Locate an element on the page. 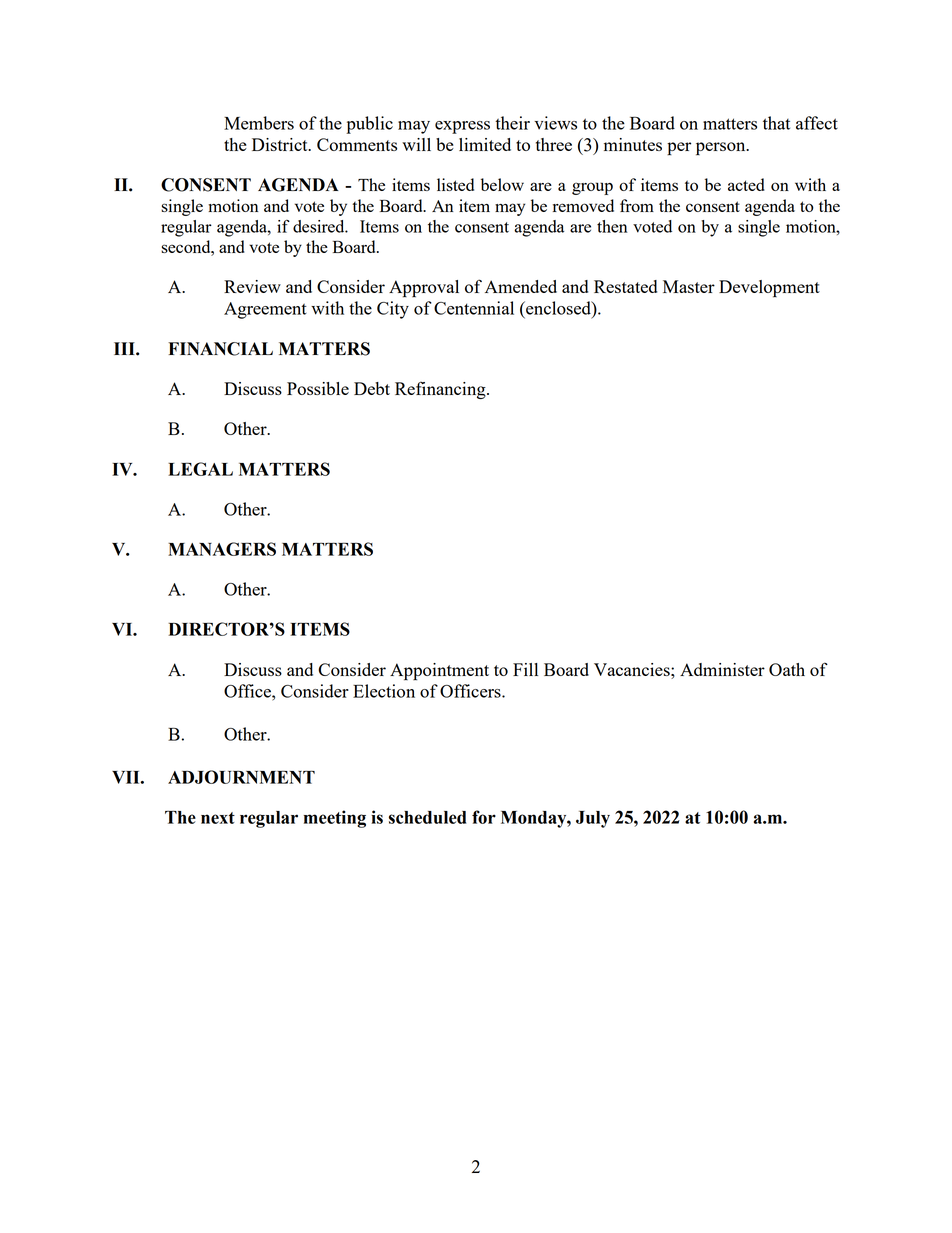 The height and width of the image is (1233, 952). limited is located at coordinates (485, 144).
